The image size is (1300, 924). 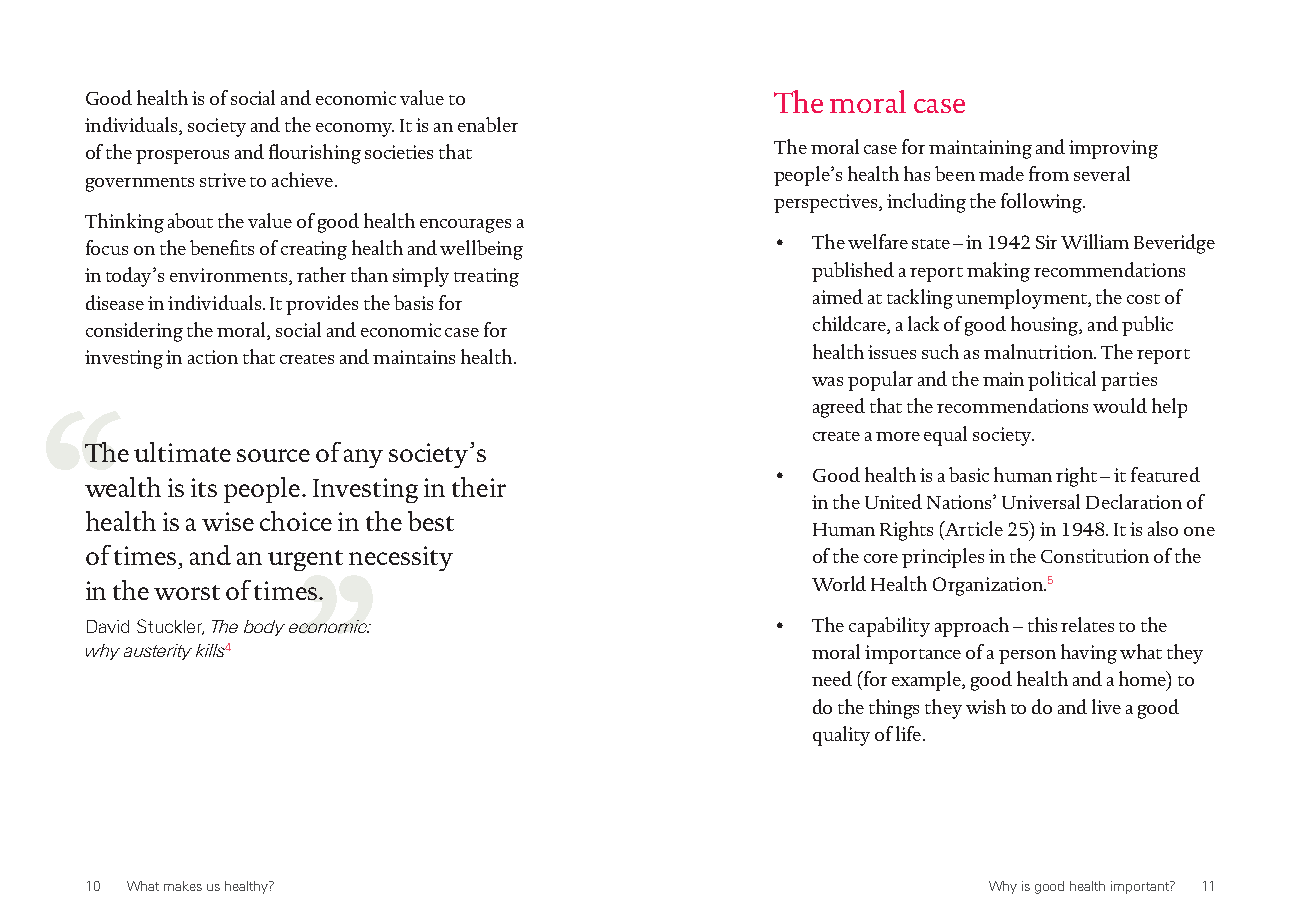 I want to click on their, so click(x=479, y=487).
